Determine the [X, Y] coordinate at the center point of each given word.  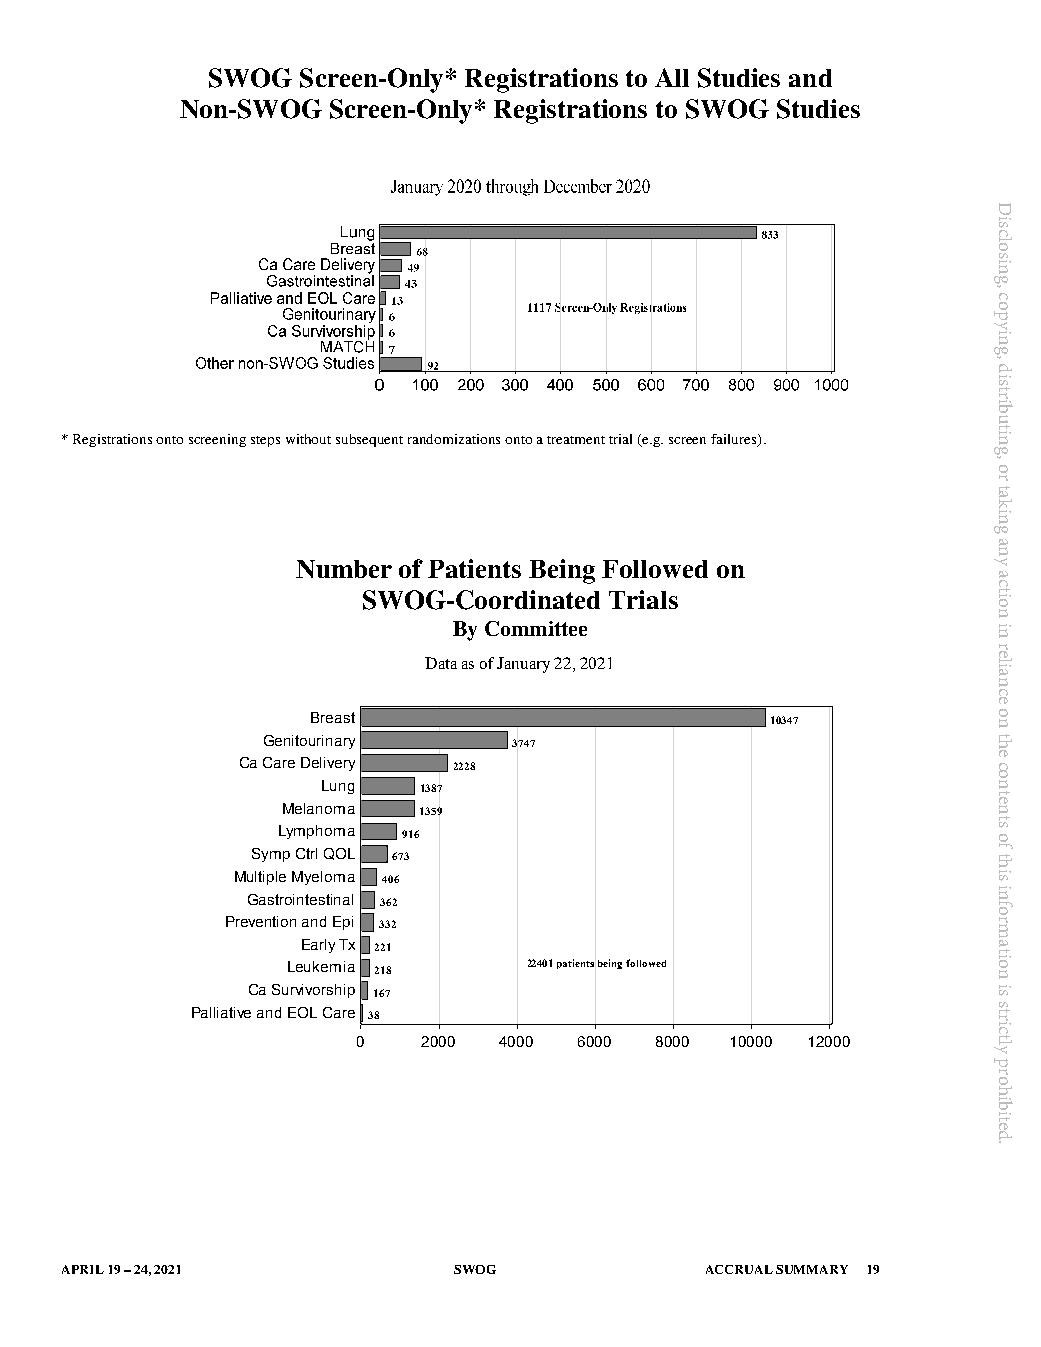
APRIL [83, 1269]
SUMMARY [812, 1269]
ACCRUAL [739, 1269]
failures [735, 440]
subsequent [369, 440]
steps [265, 441]
